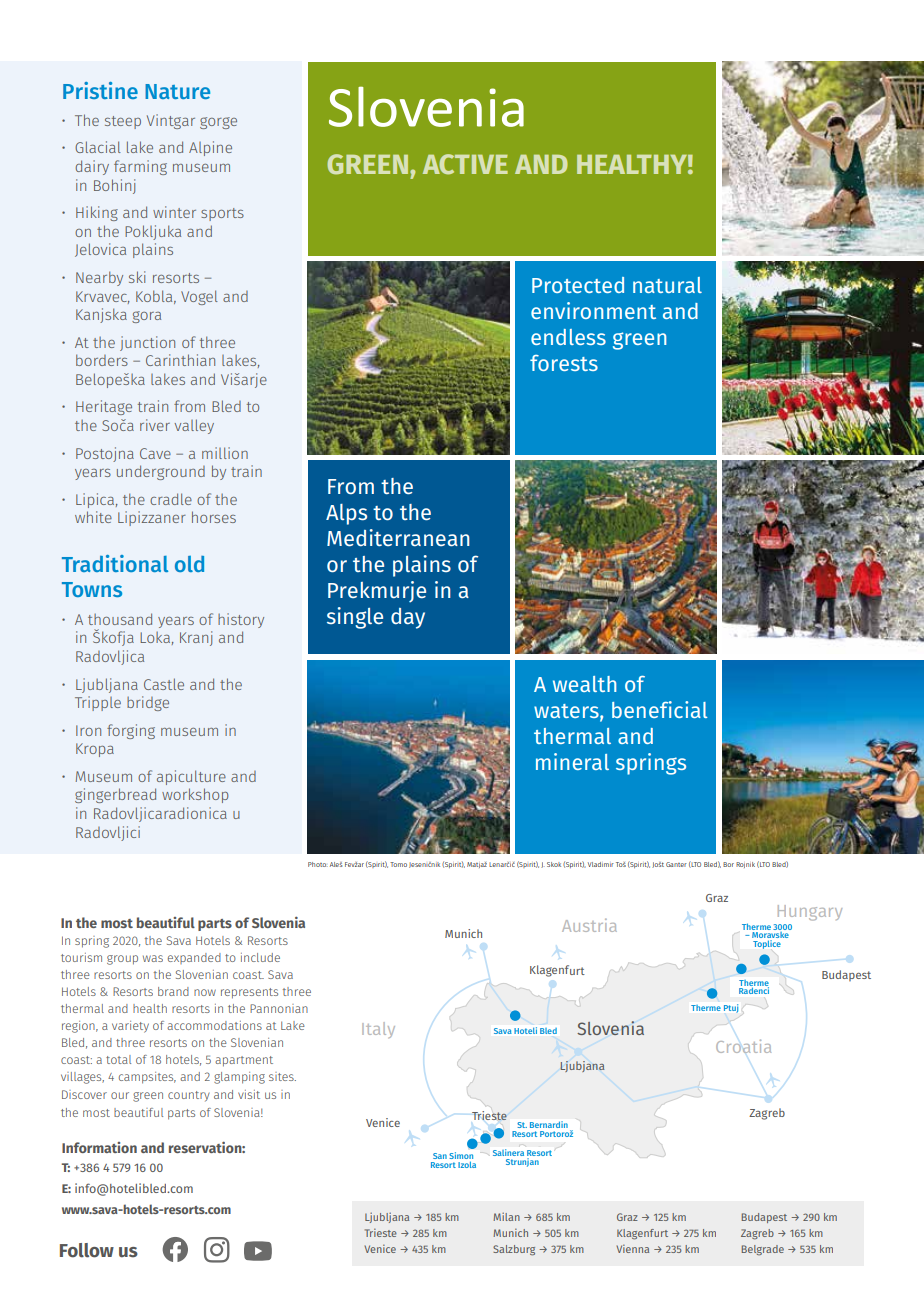 This screenshot has height=1308, width=924. I want to click on natural, so click(667, 285).
